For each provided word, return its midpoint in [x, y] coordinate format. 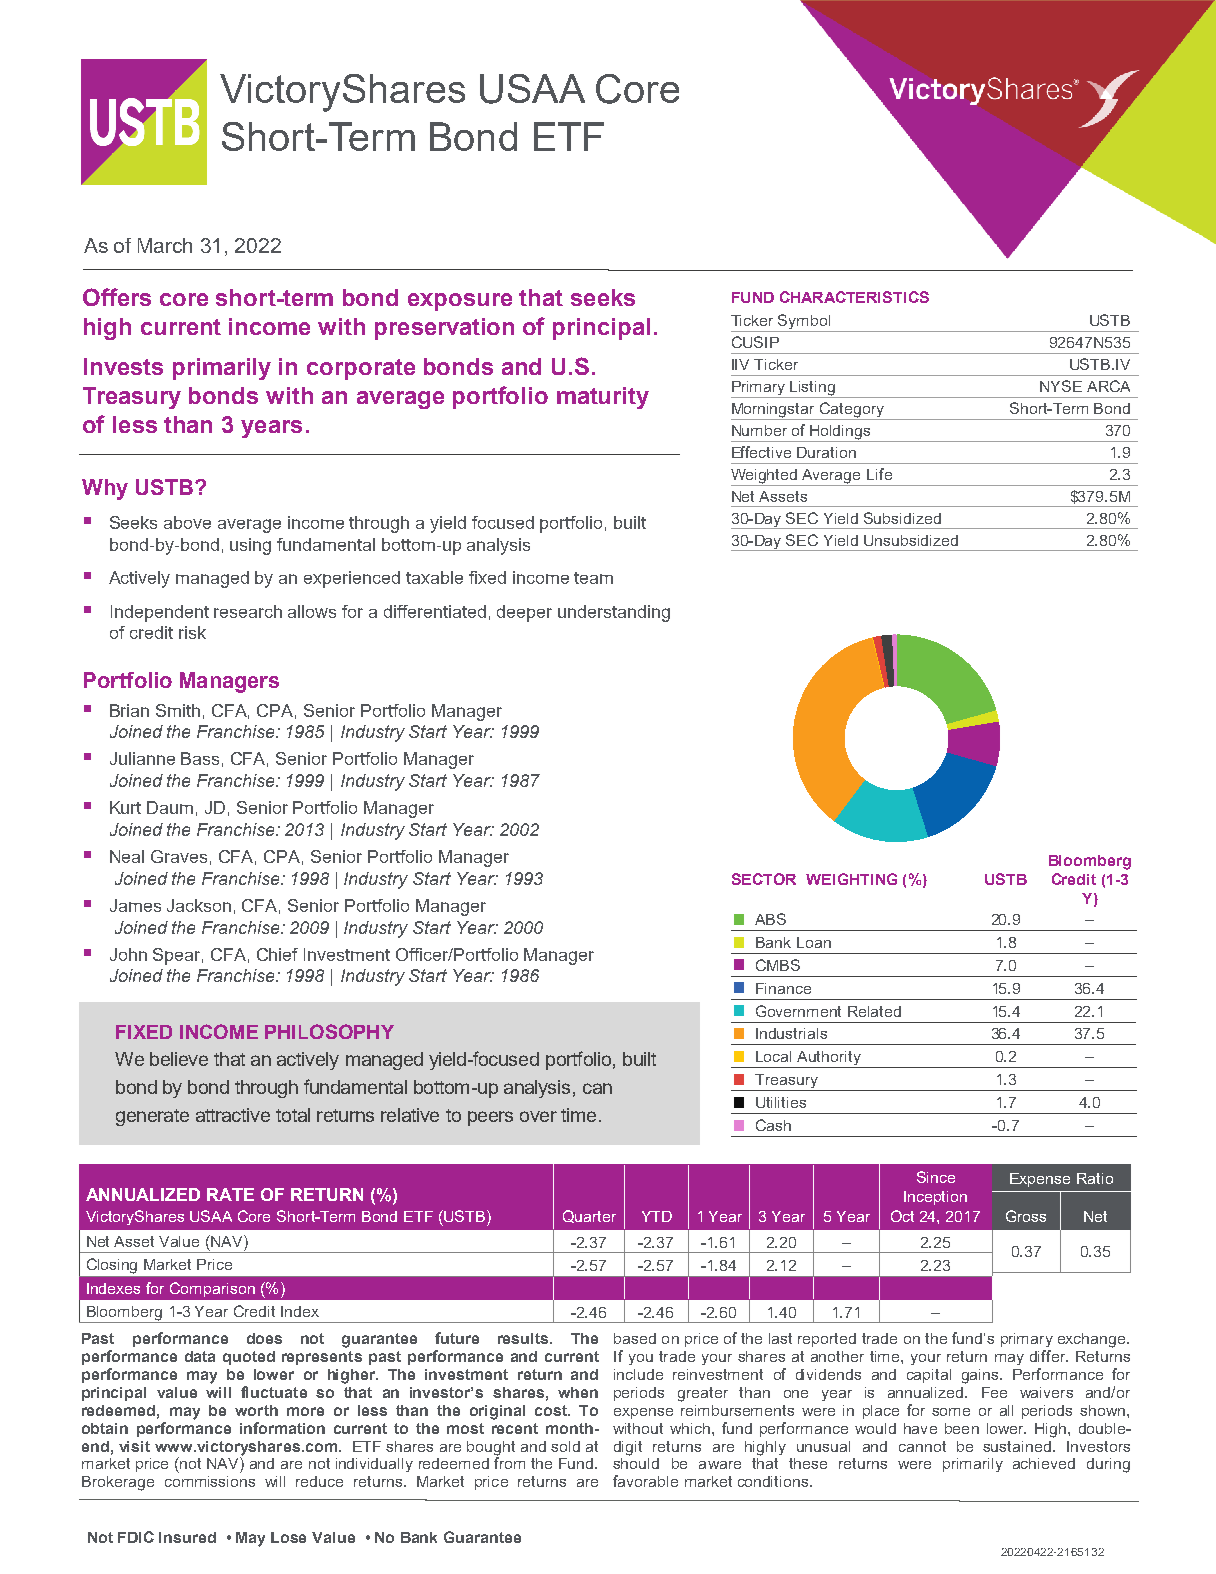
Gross [1026, 1216]
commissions [210, 1481]
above [187, 522]
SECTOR [764, 879]
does [264, 1338]
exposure [460, 302]
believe [179, 1059]
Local [773, 1056]
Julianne [142, 758]
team [593, 578]
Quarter [589, 1216]
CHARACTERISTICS [854, 297]
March [165, 245]
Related [874, 1011]
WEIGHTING [851, 879]
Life [879, 474]
